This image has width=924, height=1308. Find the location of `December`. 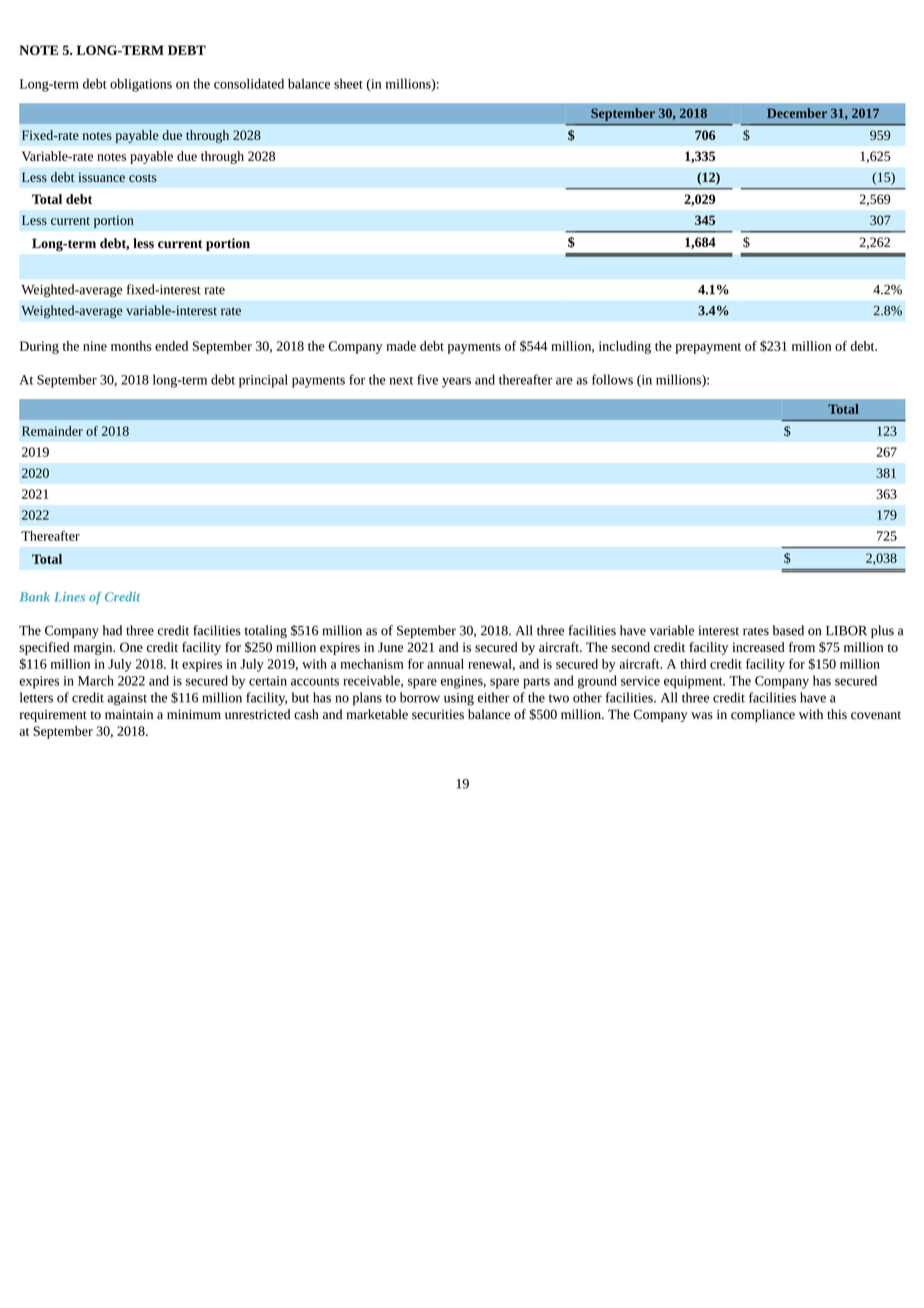

December is located at coordinates (797, 113).
